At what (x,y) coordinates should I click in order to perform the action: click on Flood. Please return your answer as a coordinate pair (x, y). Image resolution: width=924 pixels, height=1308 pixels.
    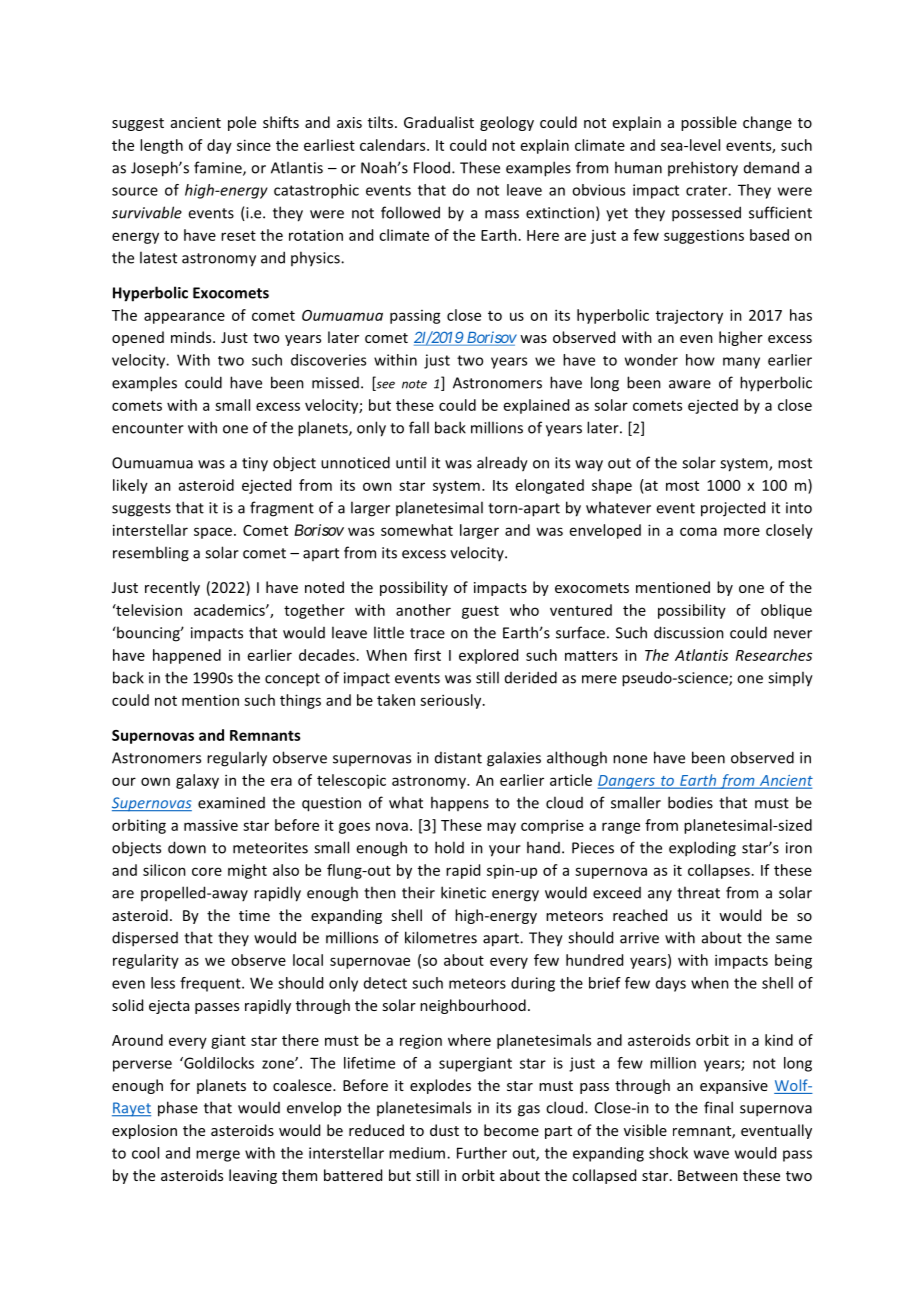
    Looking at the image, I should click on (433, 167).
